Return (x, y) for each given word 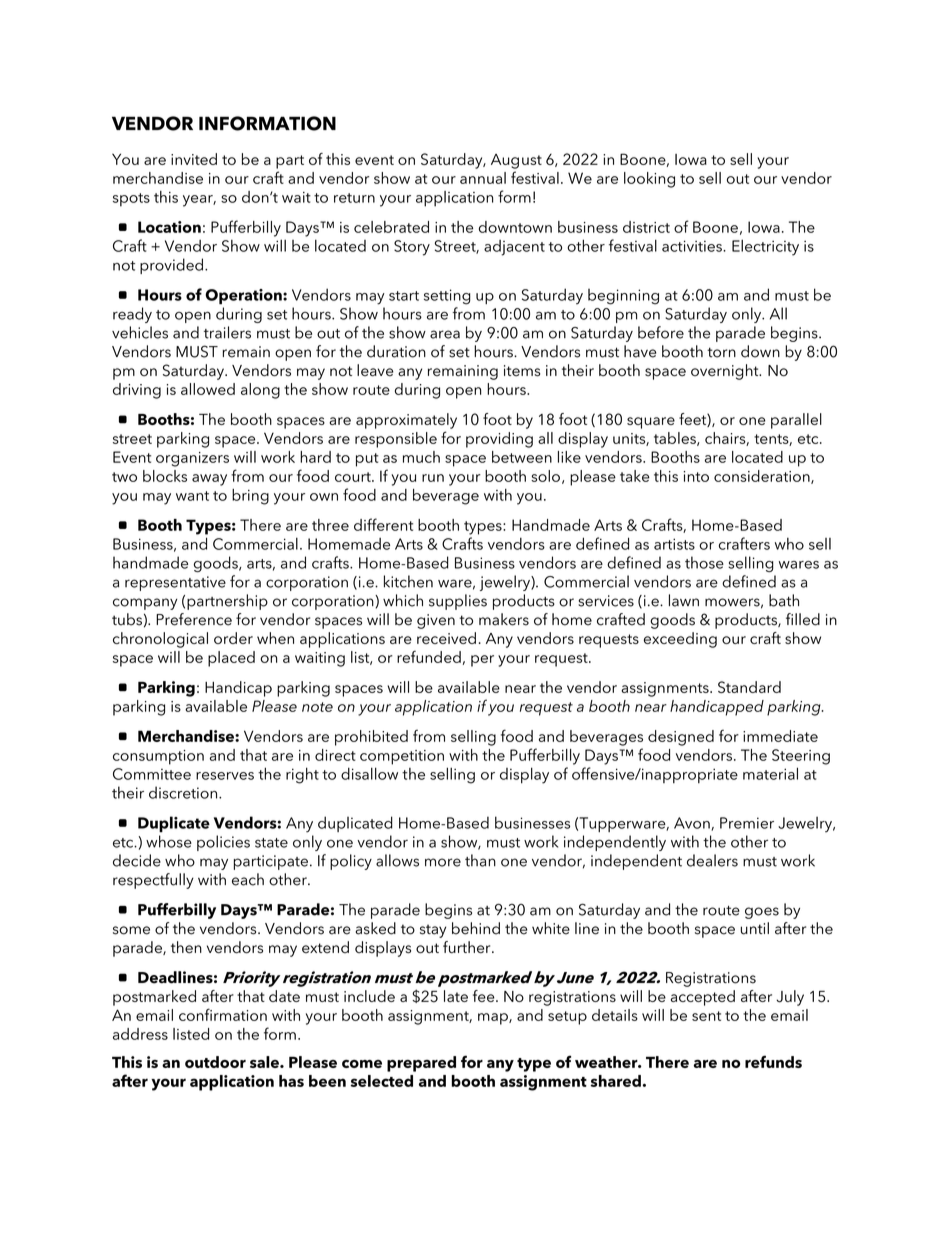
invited (194, 159)
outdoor (215, 1062)
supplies (458, 602)
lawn (684, 600)
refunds (773, 1061)
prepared (421, 1064)
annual (483, 178)
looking (649, 180)
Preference (194, 619)
